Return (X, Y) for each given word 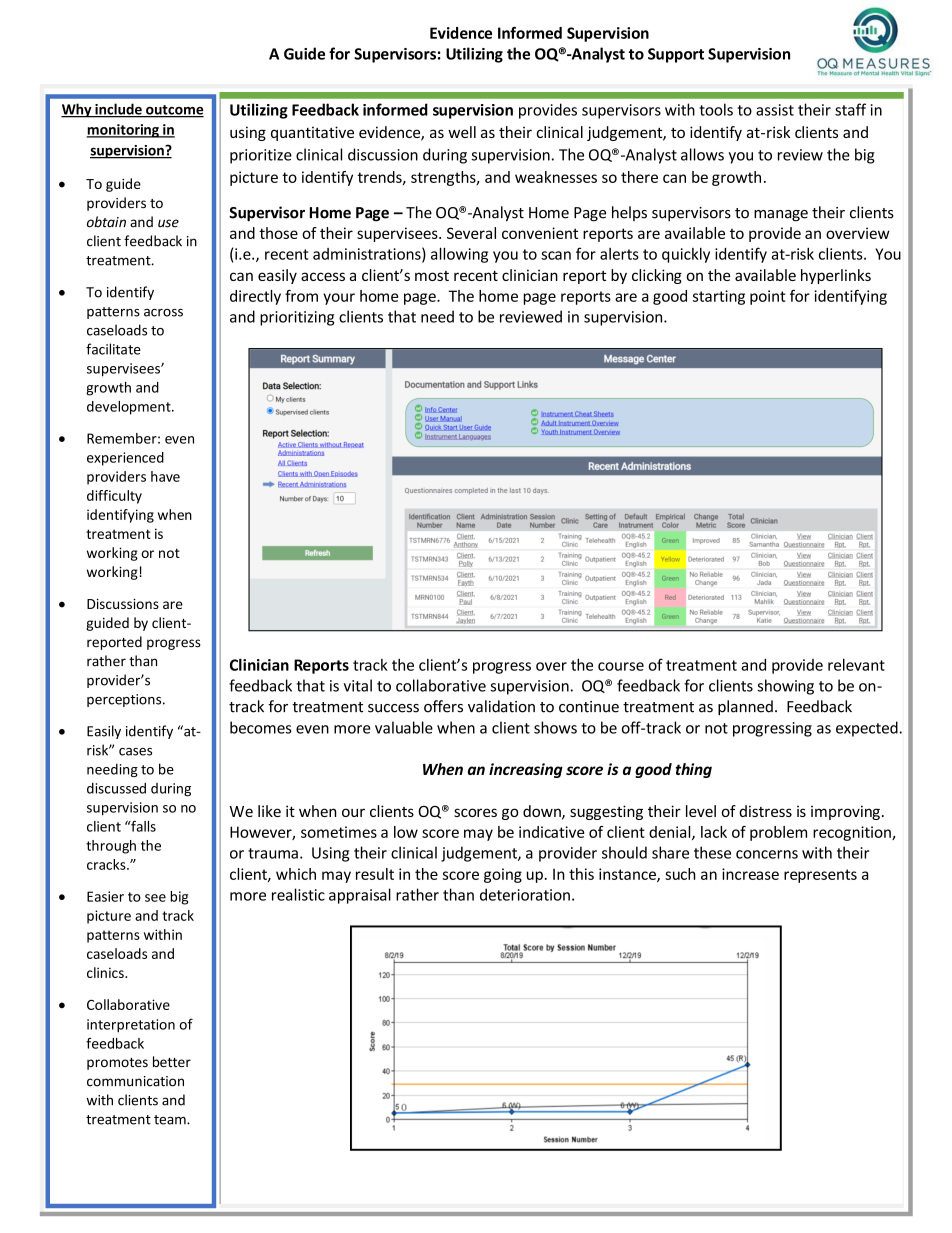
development (130, 408)
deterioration (525, 894)
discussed (116, 788)
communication (135, 1081)
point (768, 297)
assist (775, 110)
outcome (174, 111)
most (432, 276)
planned (745, 707)
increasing (526, 770)
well (462, 132)
